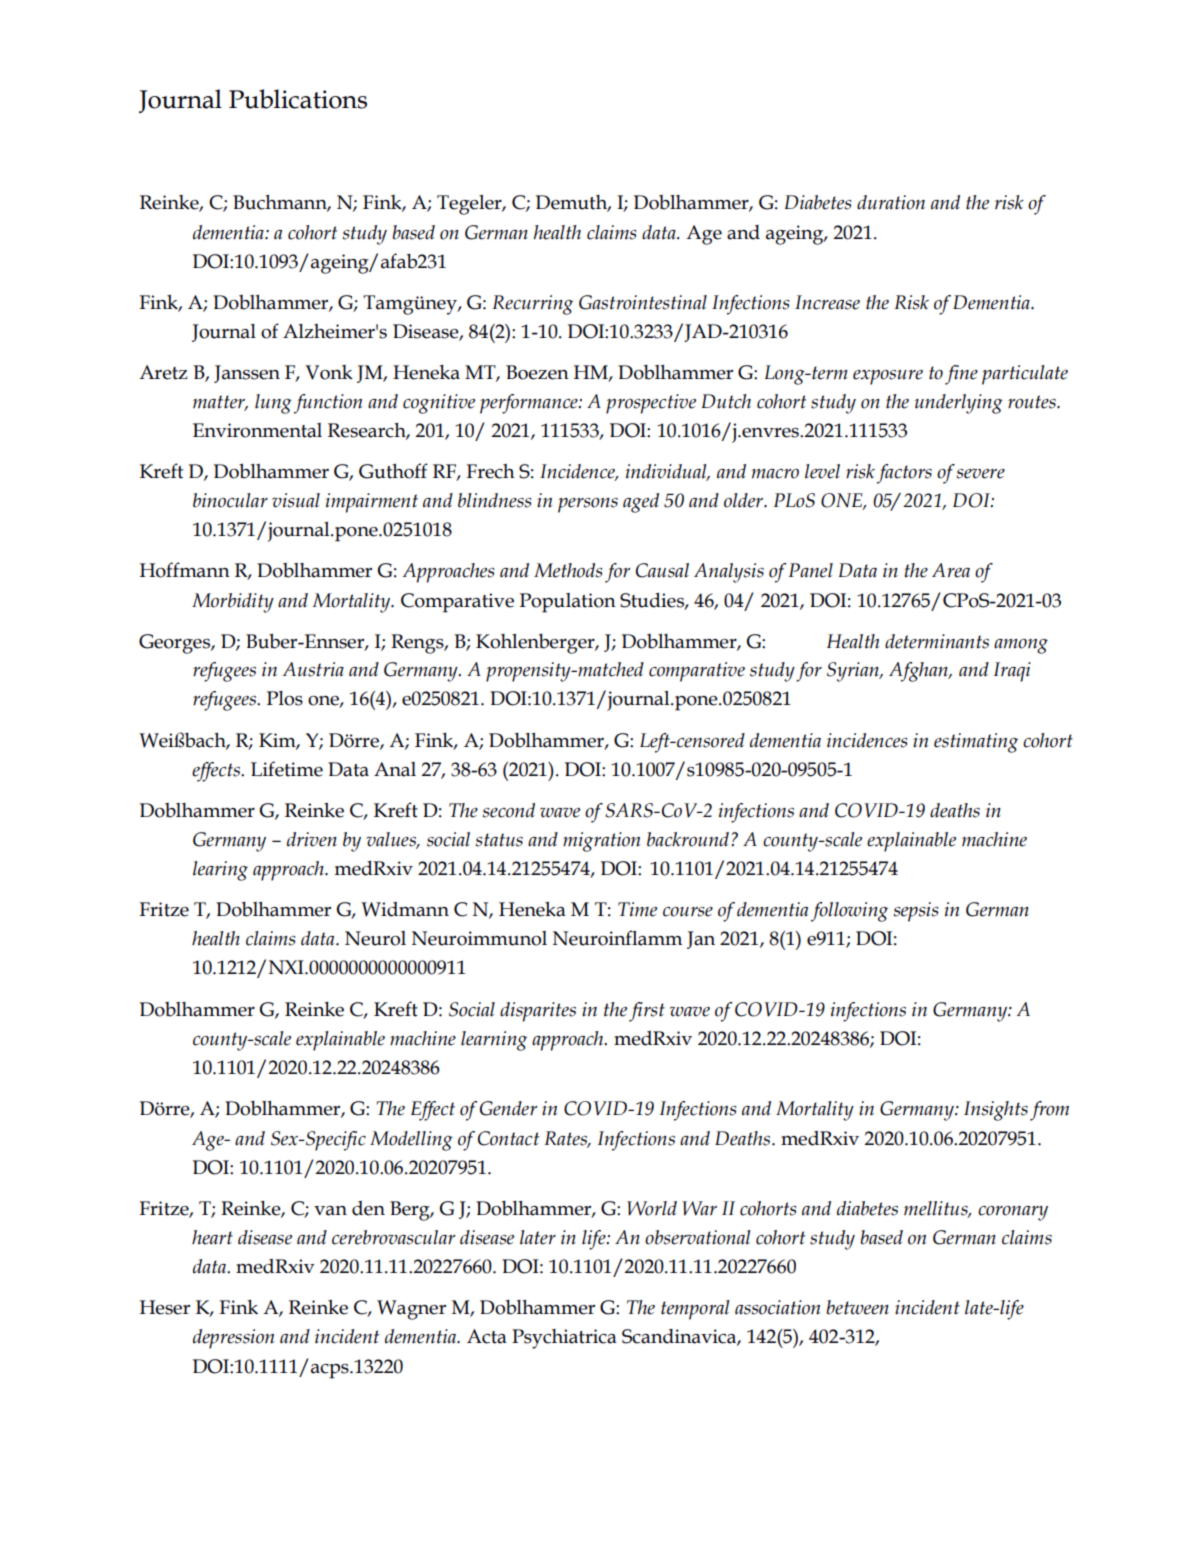  I want to click on first, so click(647, 1012).
